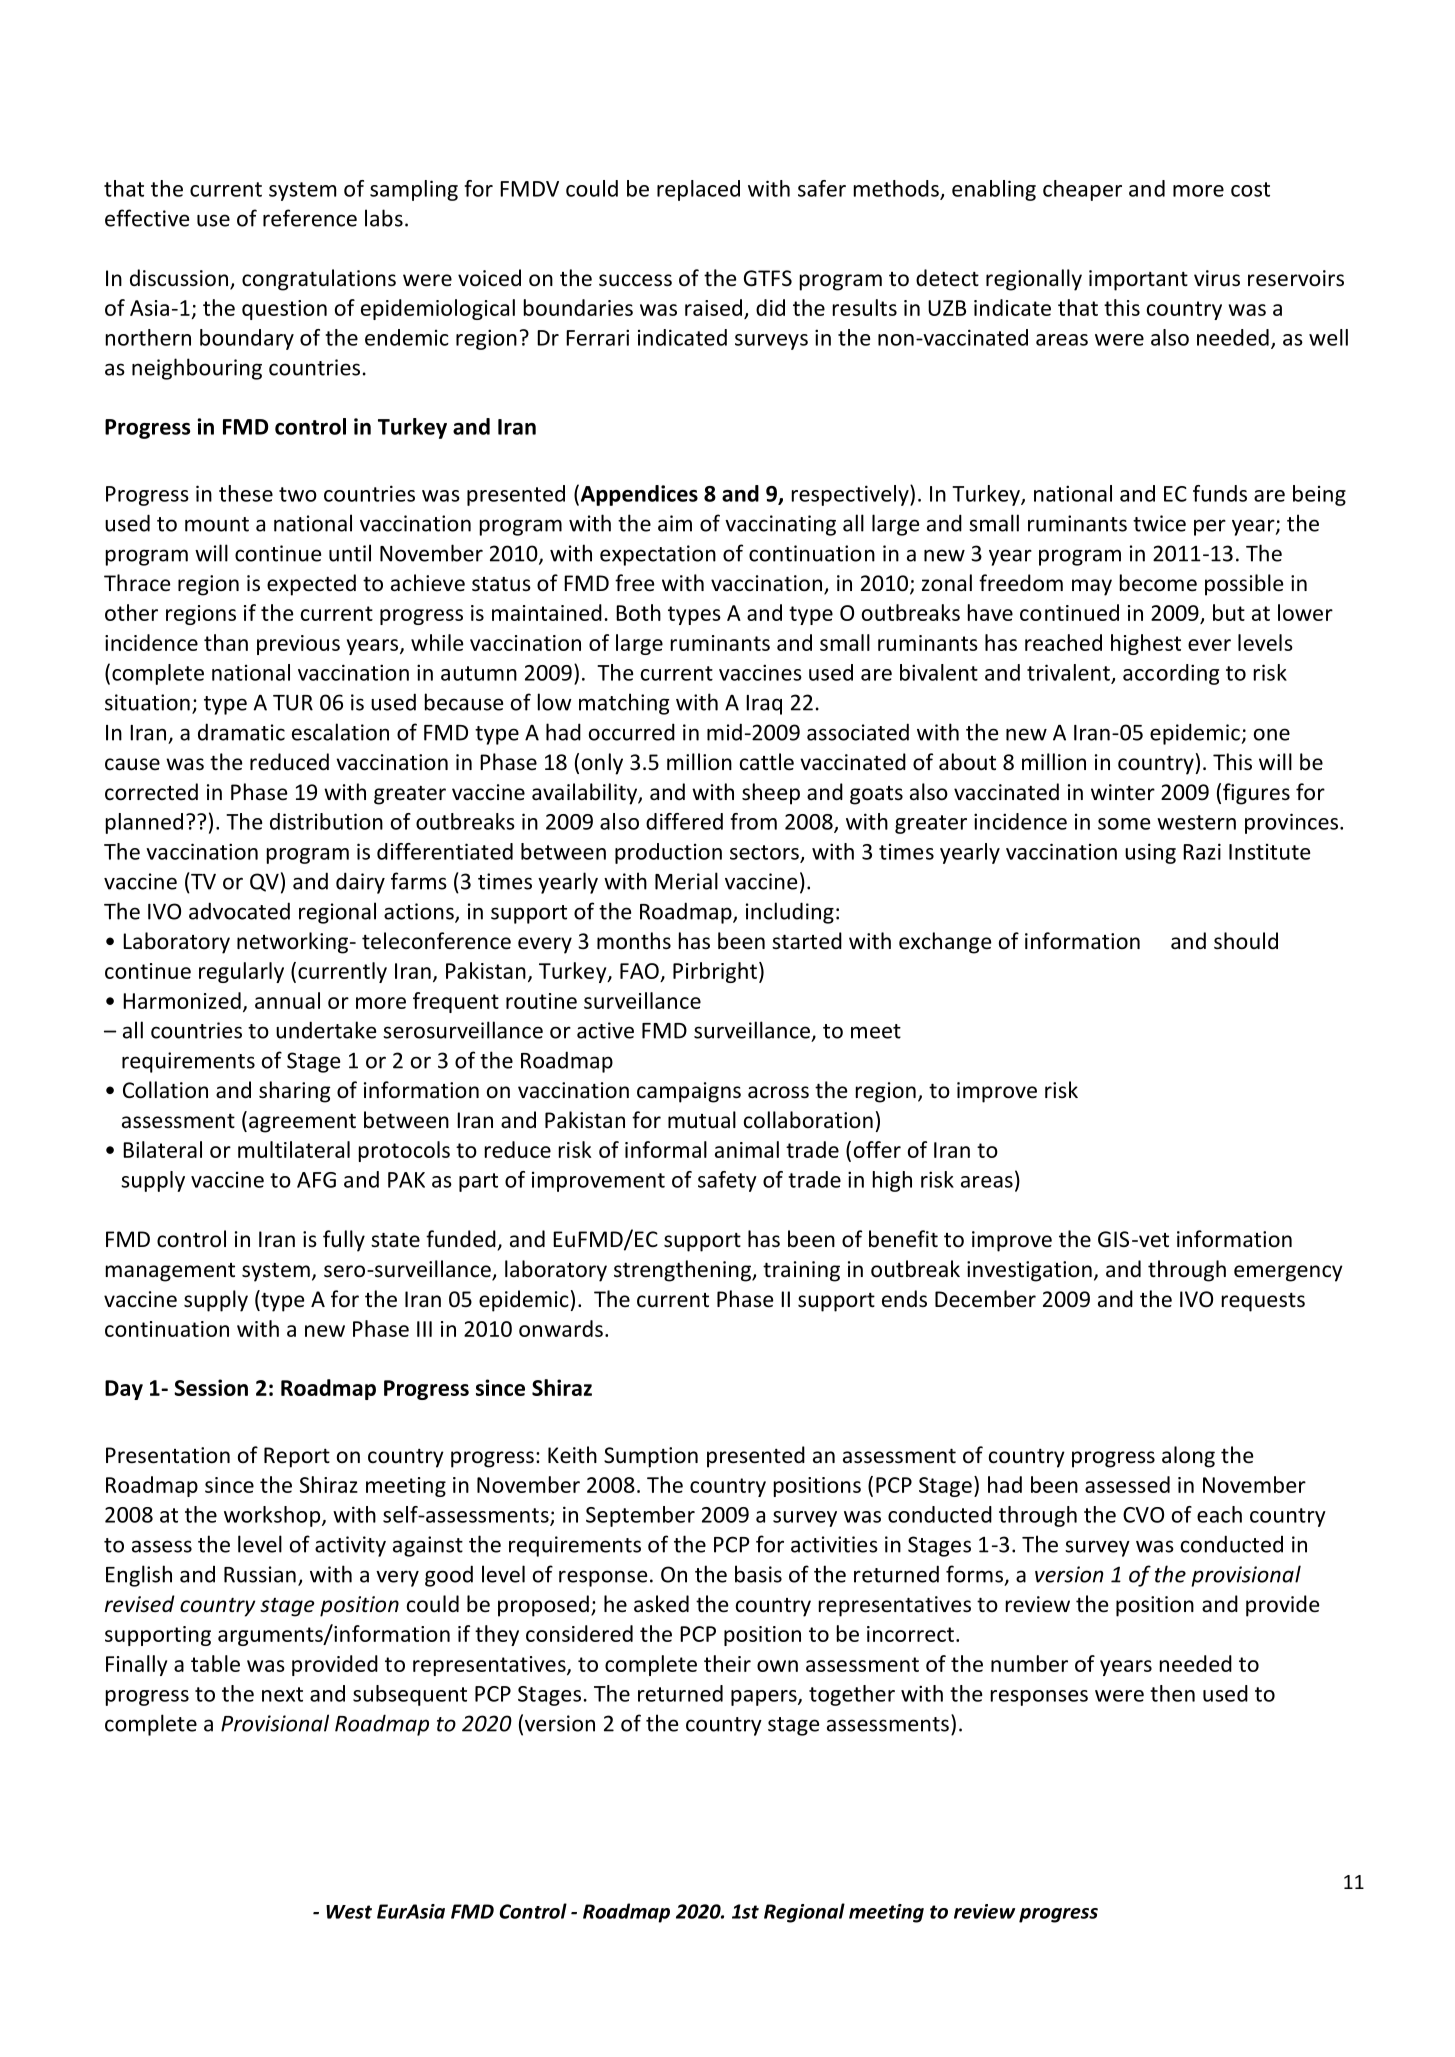 This document has height=2057, width=1455. What do you see at coordinates (1288, 1273) in the document?
I see `emergency` at bounding box center [1288, 1273].
